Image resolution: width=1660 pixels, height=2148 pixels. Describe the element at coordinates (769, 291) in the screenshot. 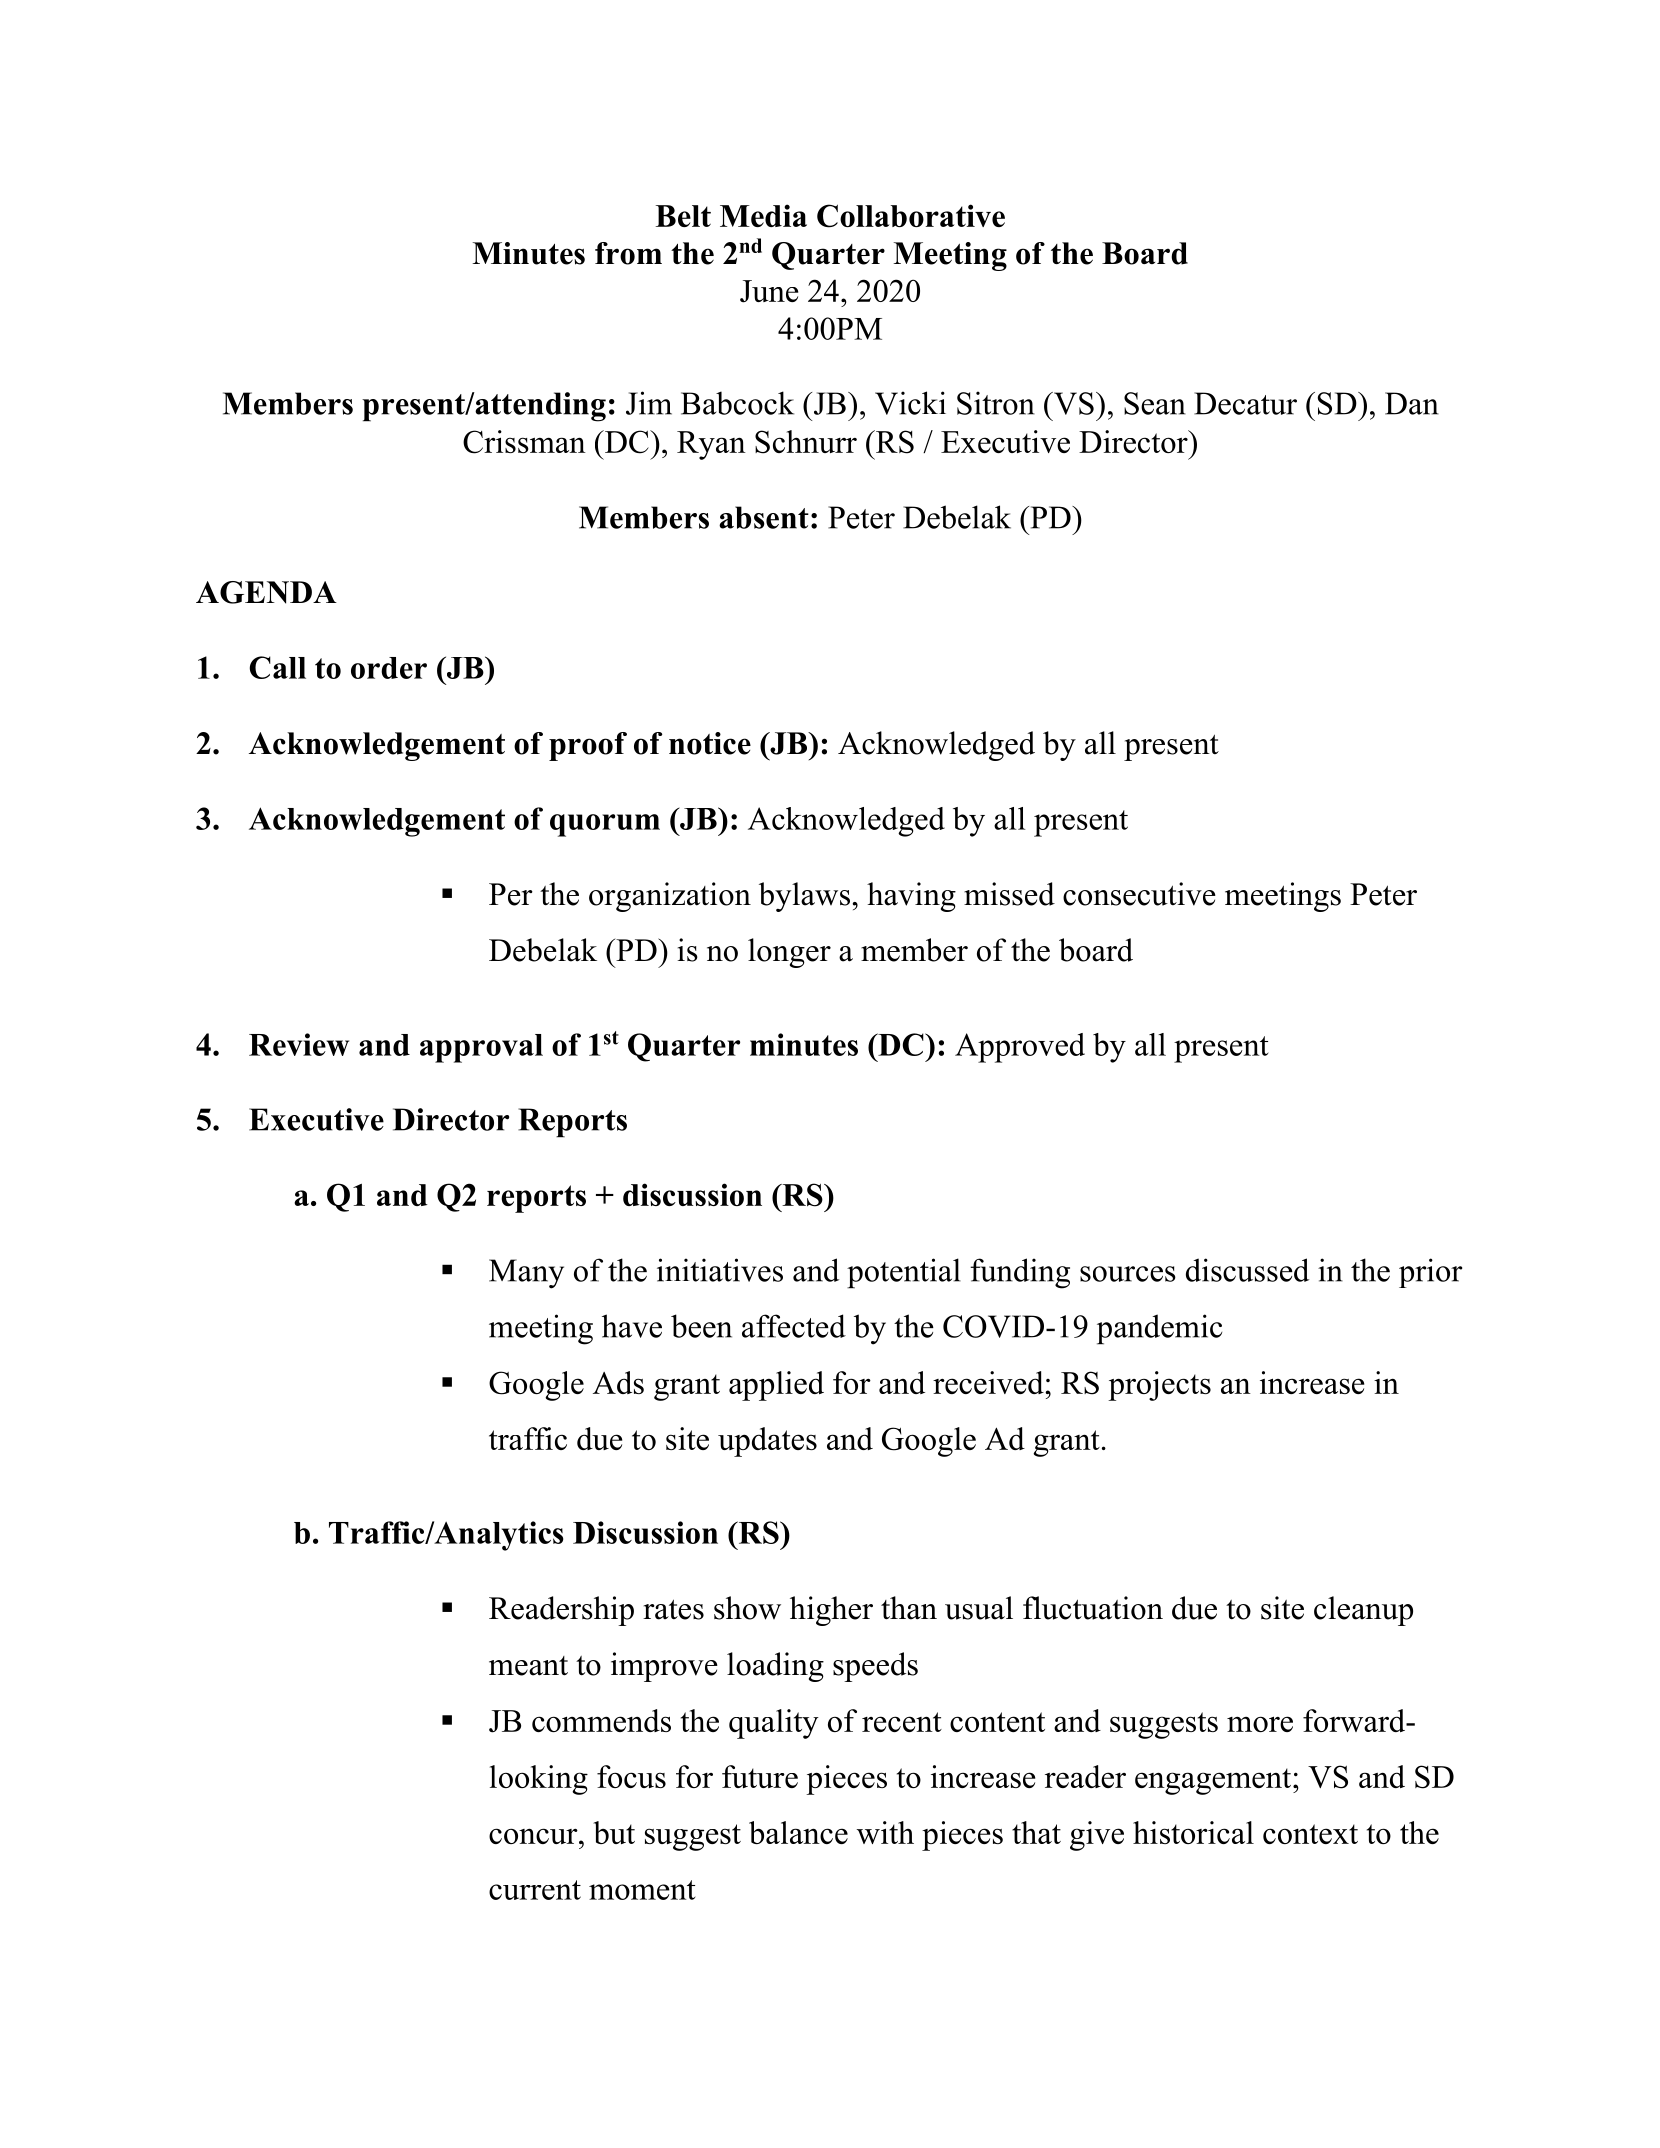

I see `June` at that location.
